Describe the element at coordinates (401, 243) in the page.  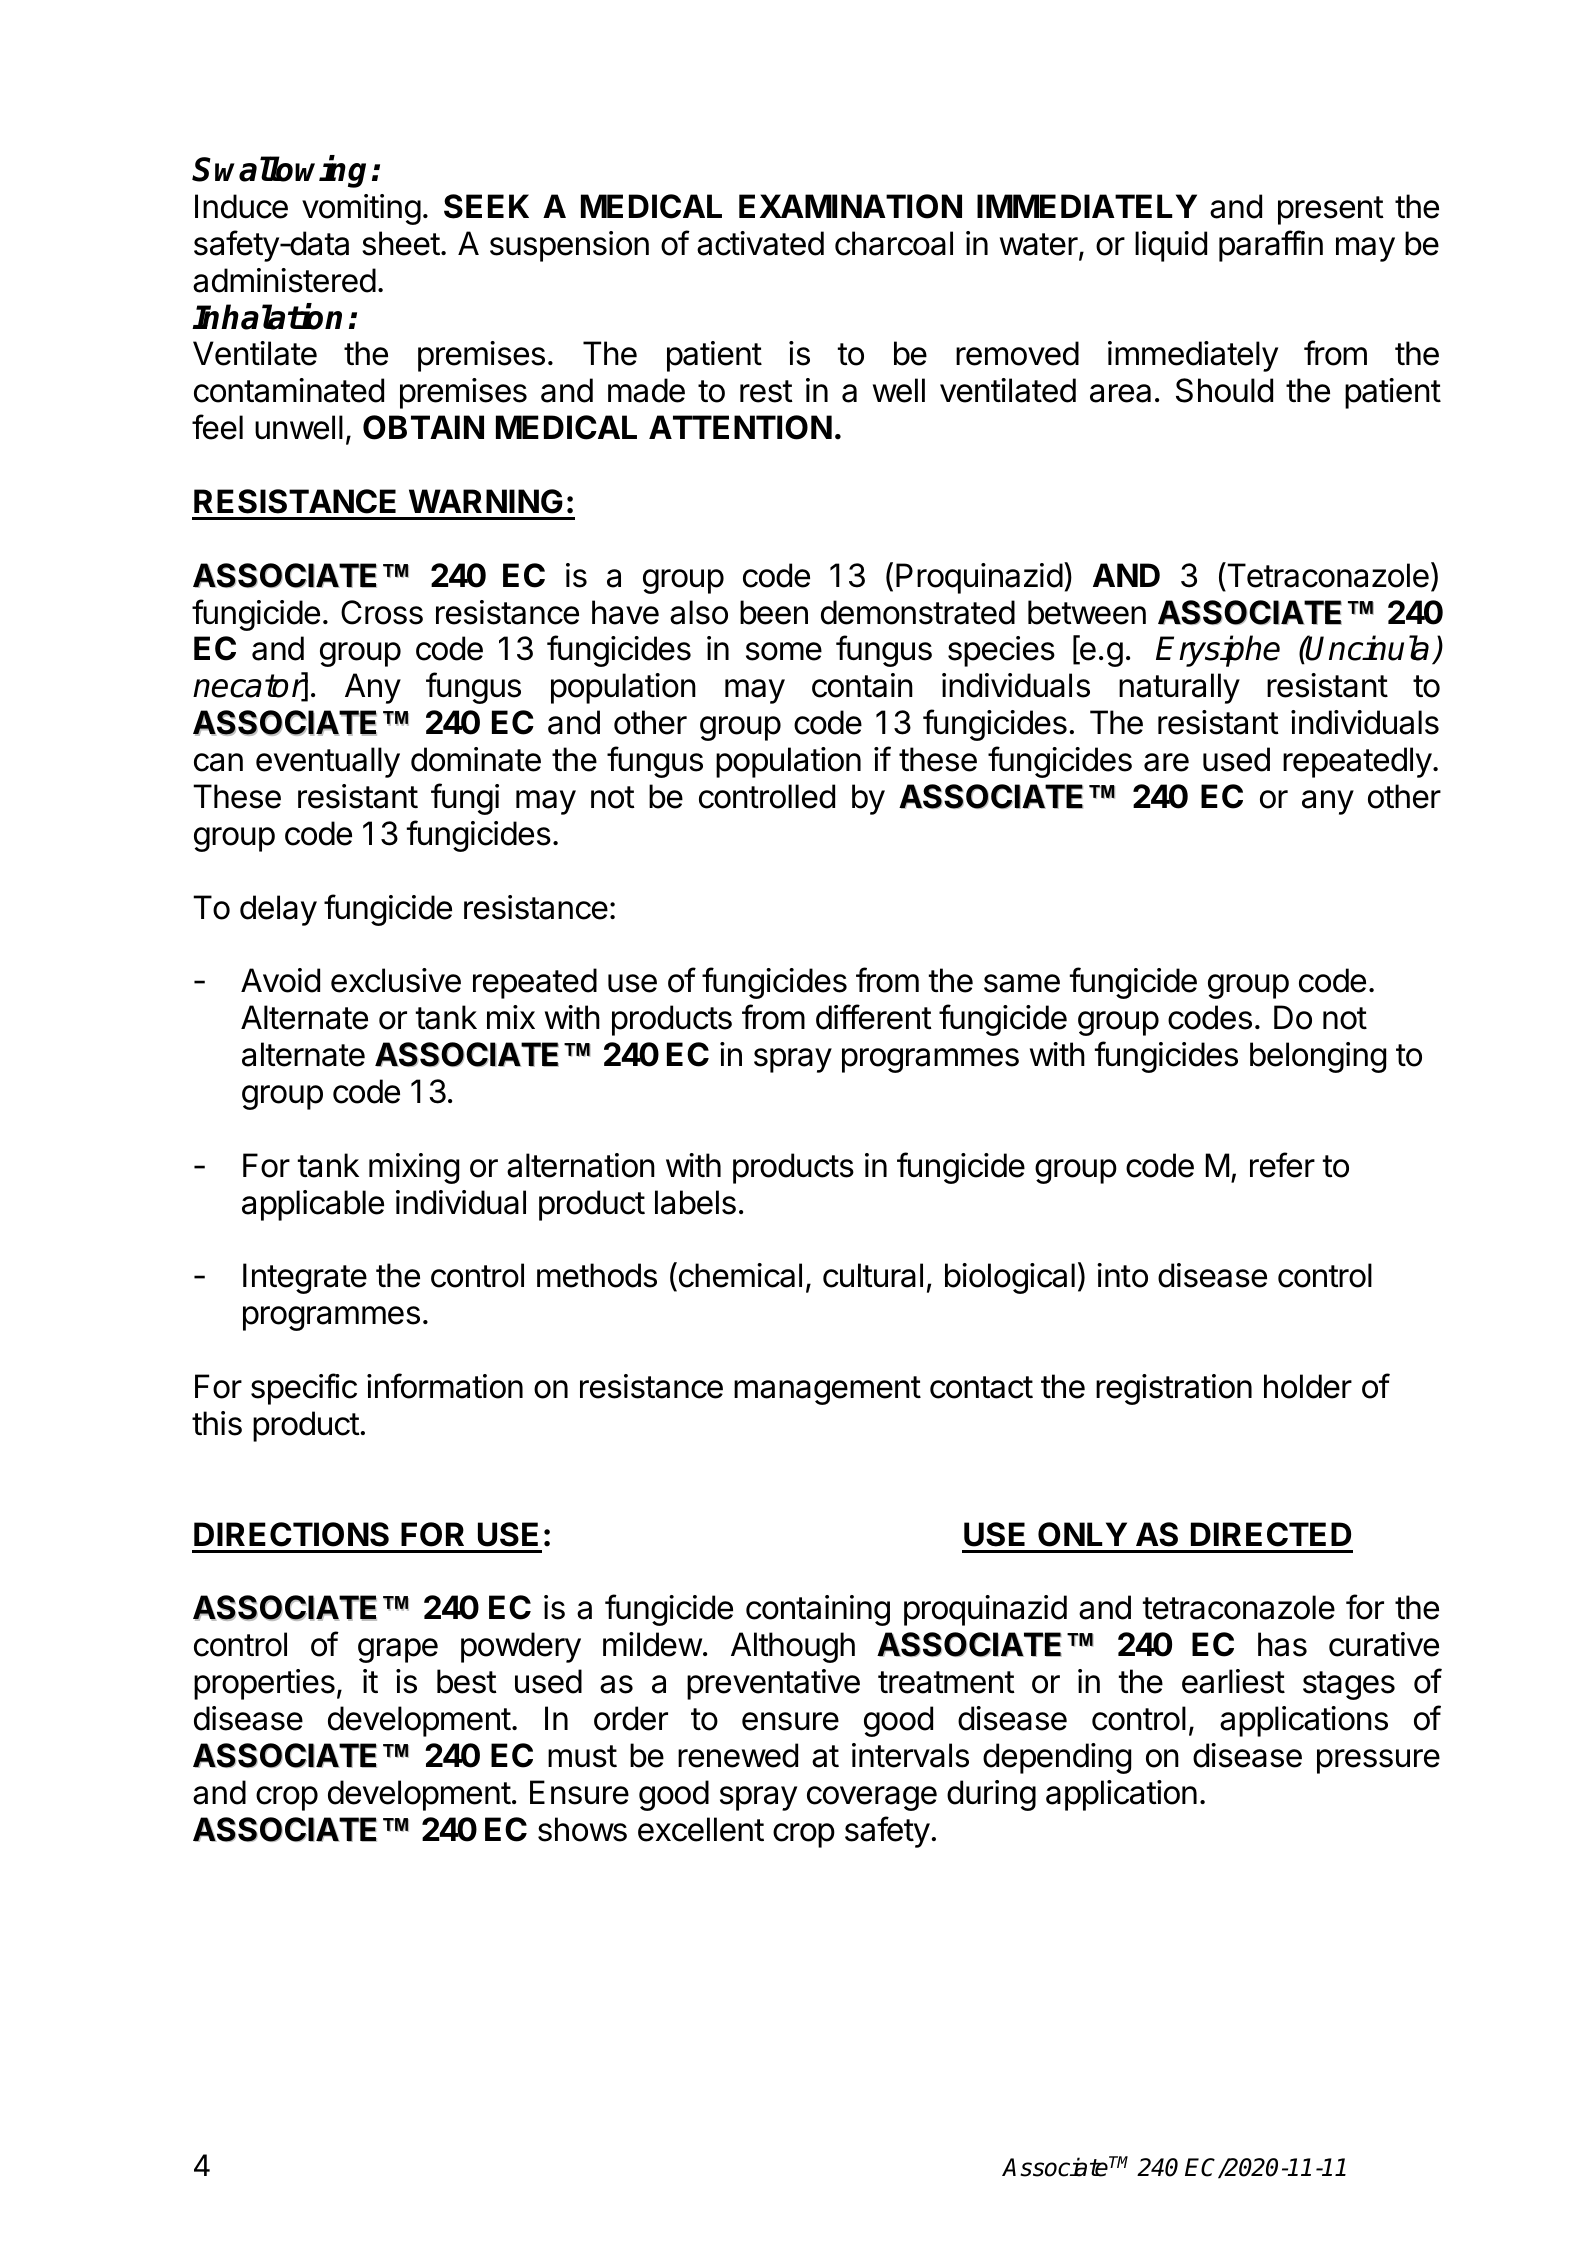
I see `sheet` at that location.
